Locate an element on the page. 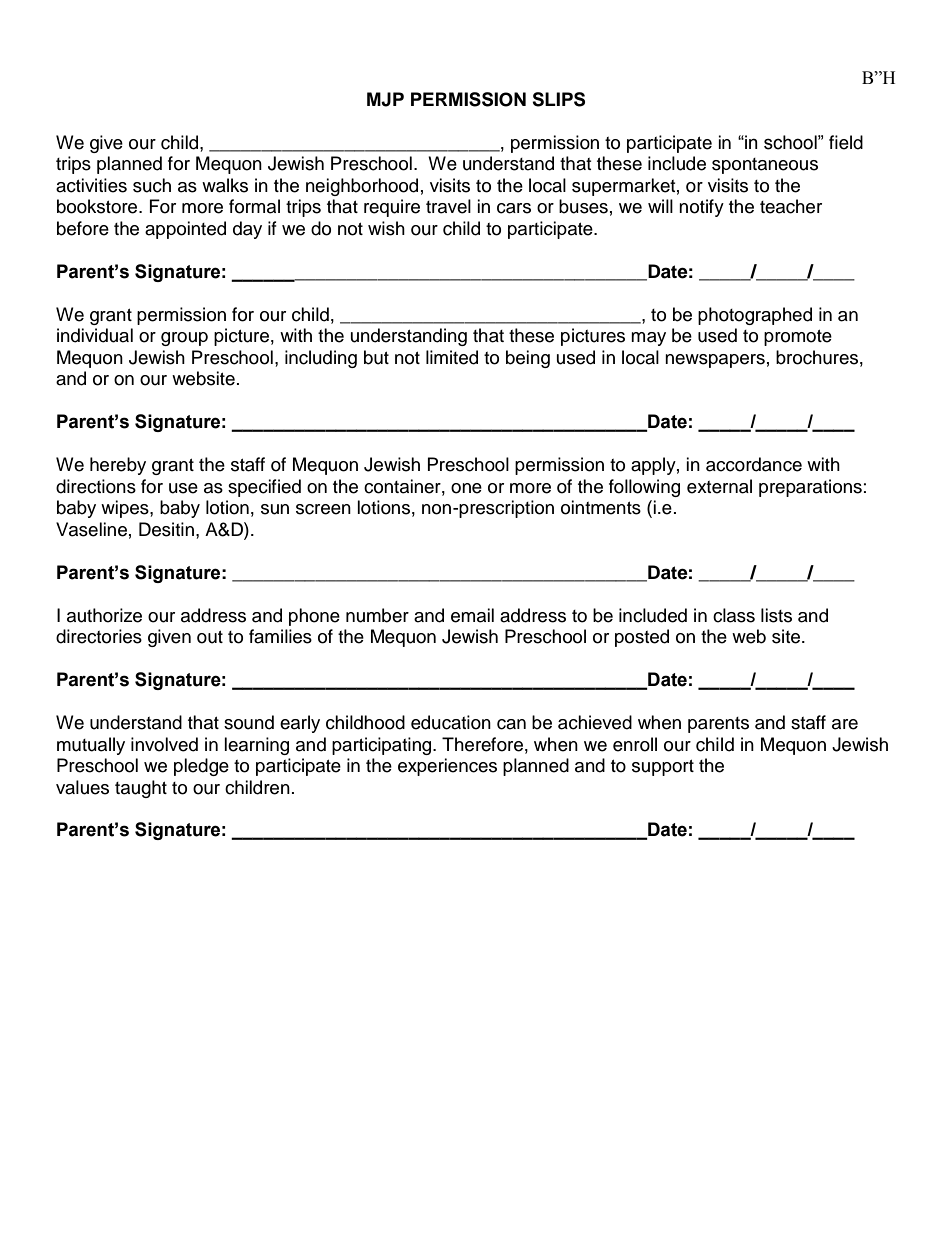  such is located at coordinates (152, 185).
